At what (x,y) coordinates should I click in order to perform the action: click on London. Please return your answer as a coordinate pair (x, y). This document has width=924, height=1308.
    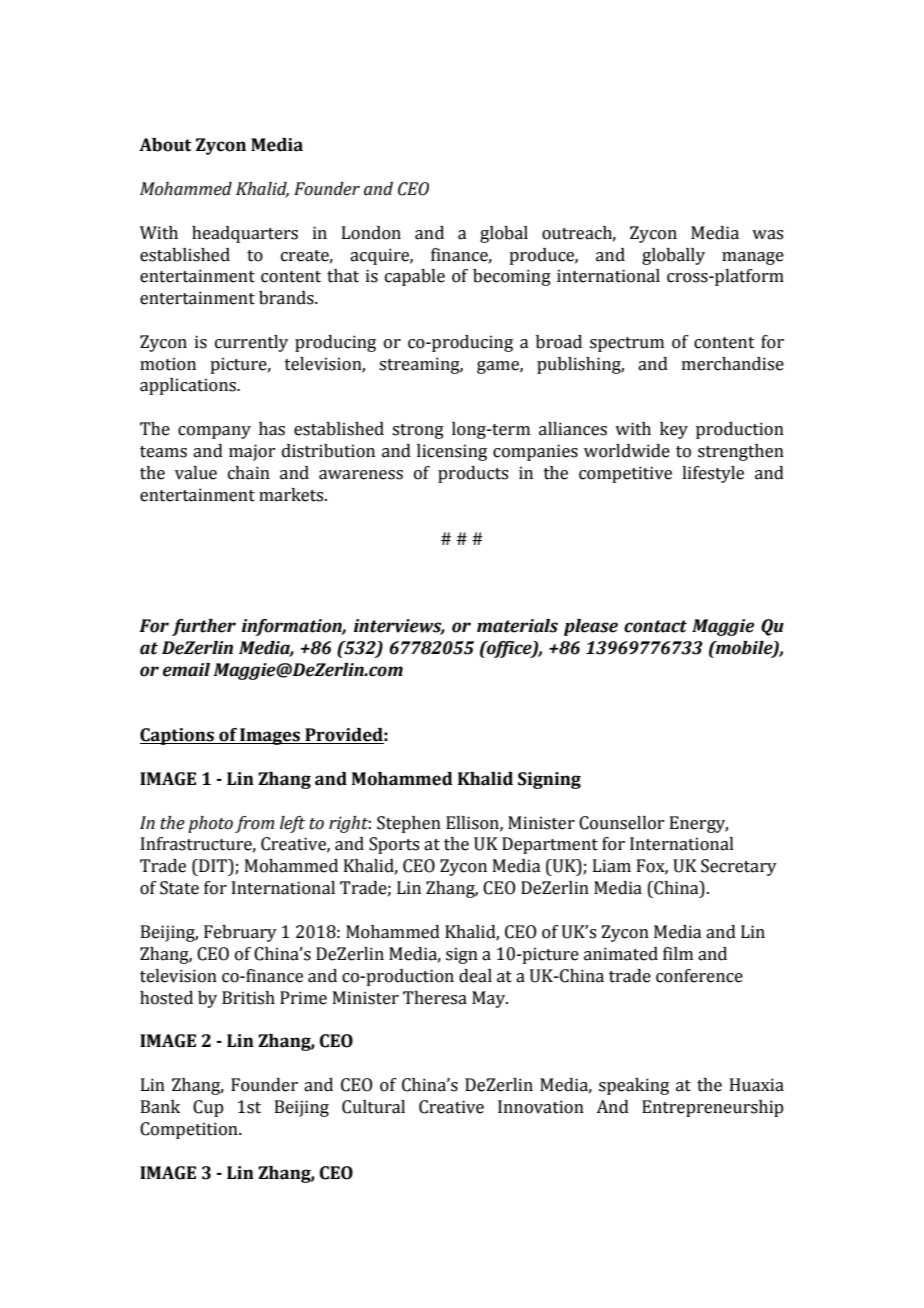
    Looking at the image, I should click on (371, 233).
